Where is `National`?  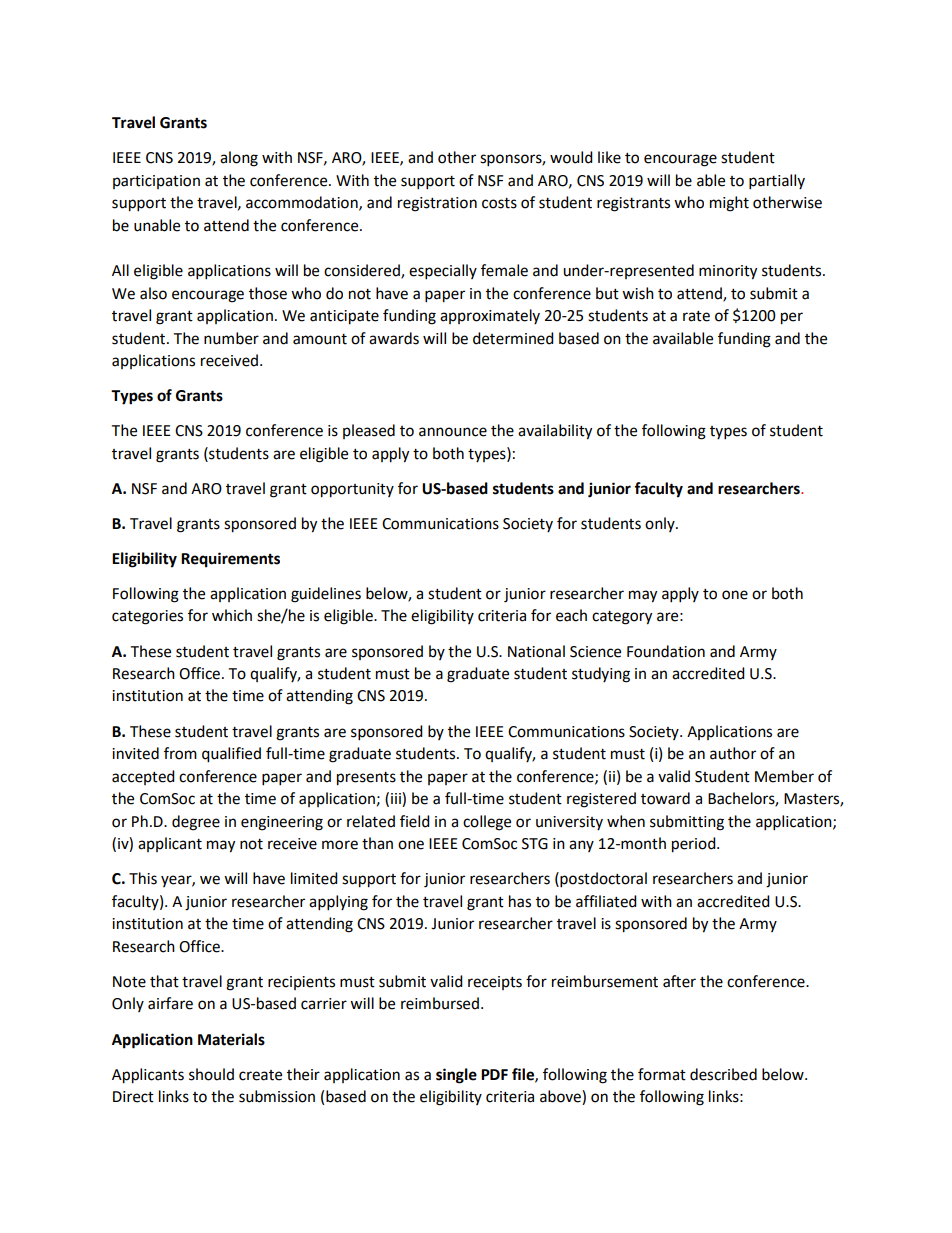 National is located at coordinates (536, 651).
